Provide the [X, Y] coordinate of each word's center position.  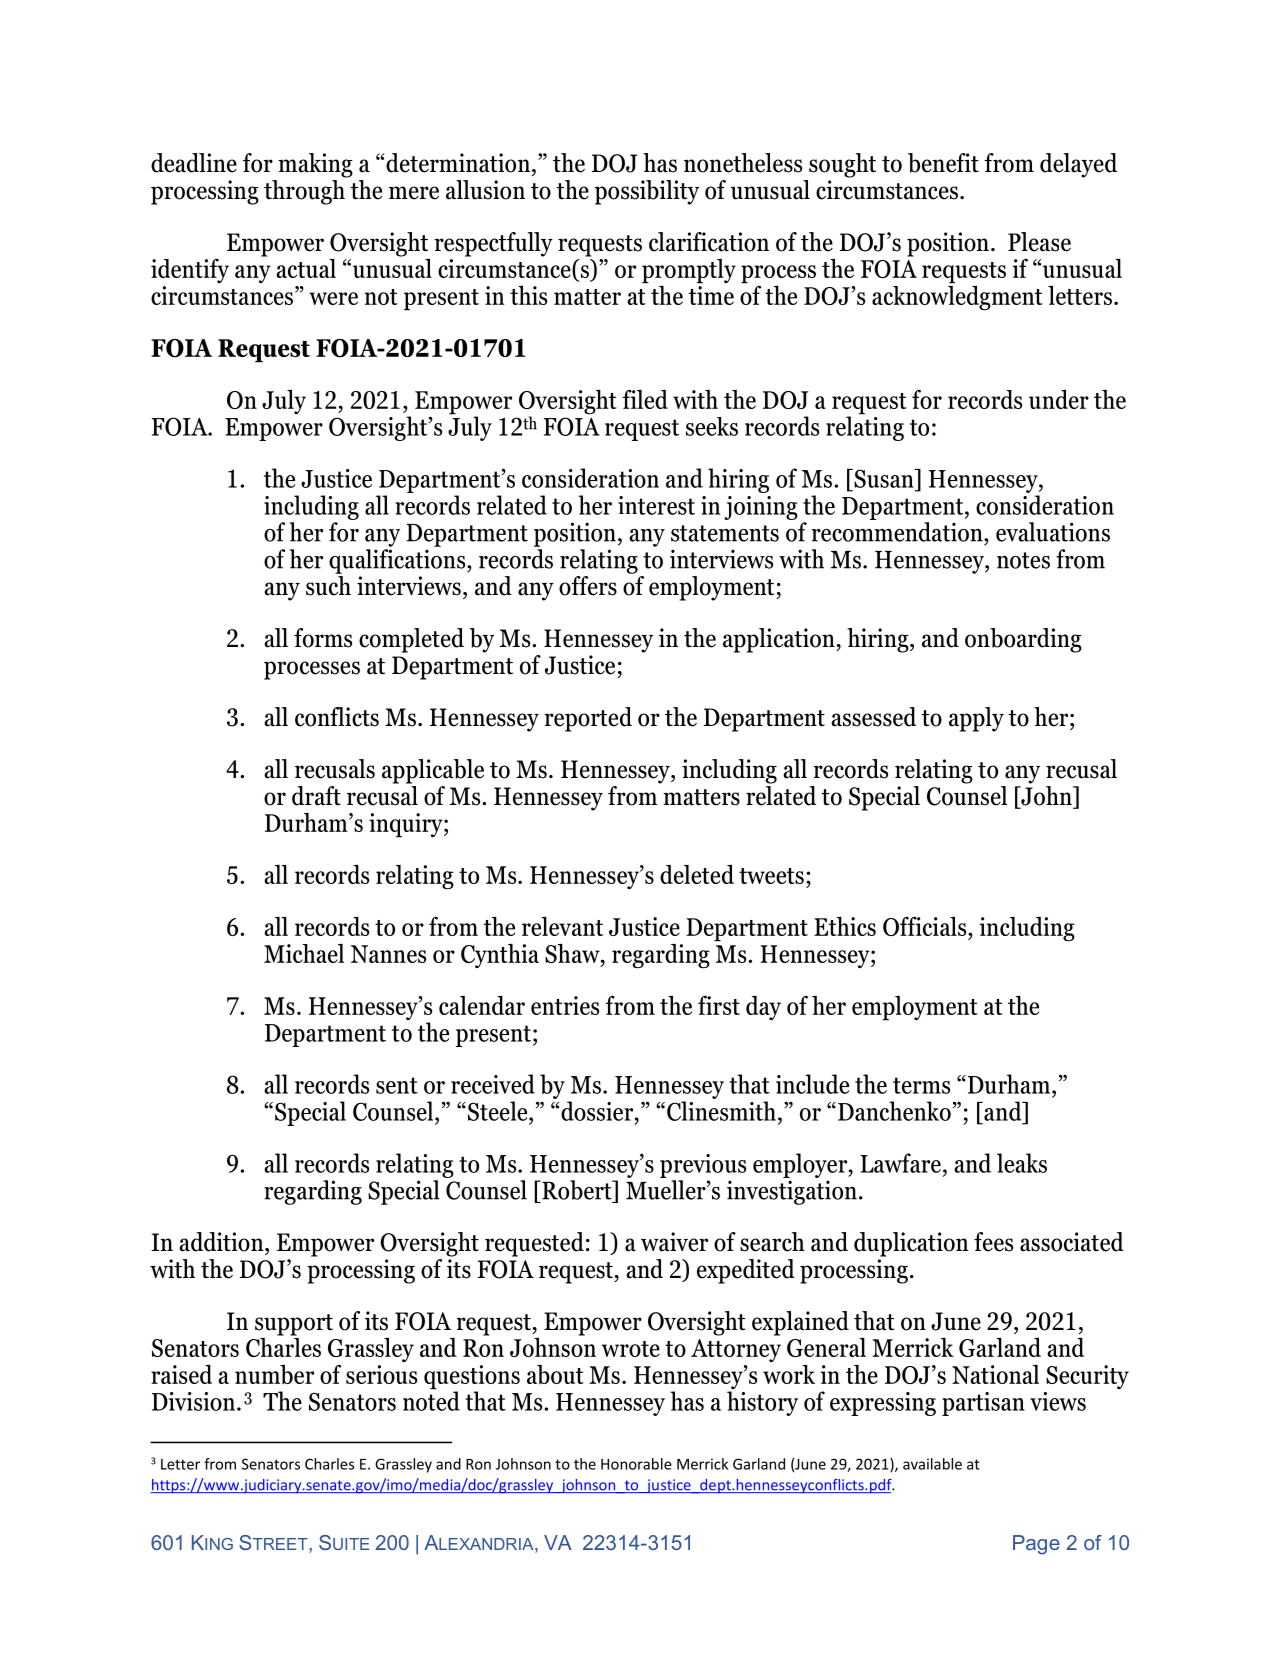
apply [976, 719]
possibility [647, 192]
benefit [943, 163]
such [328, 586]
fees [993, 1242]
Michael [304, 953]
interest [656, 505]
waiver [674, 1242]
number [274, 1374]
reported [588, 719]
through [305, 191]
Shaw [573, 953]
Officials [926, 926]
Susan [884, 478]
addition [222, 1242]
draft [316, 796]
